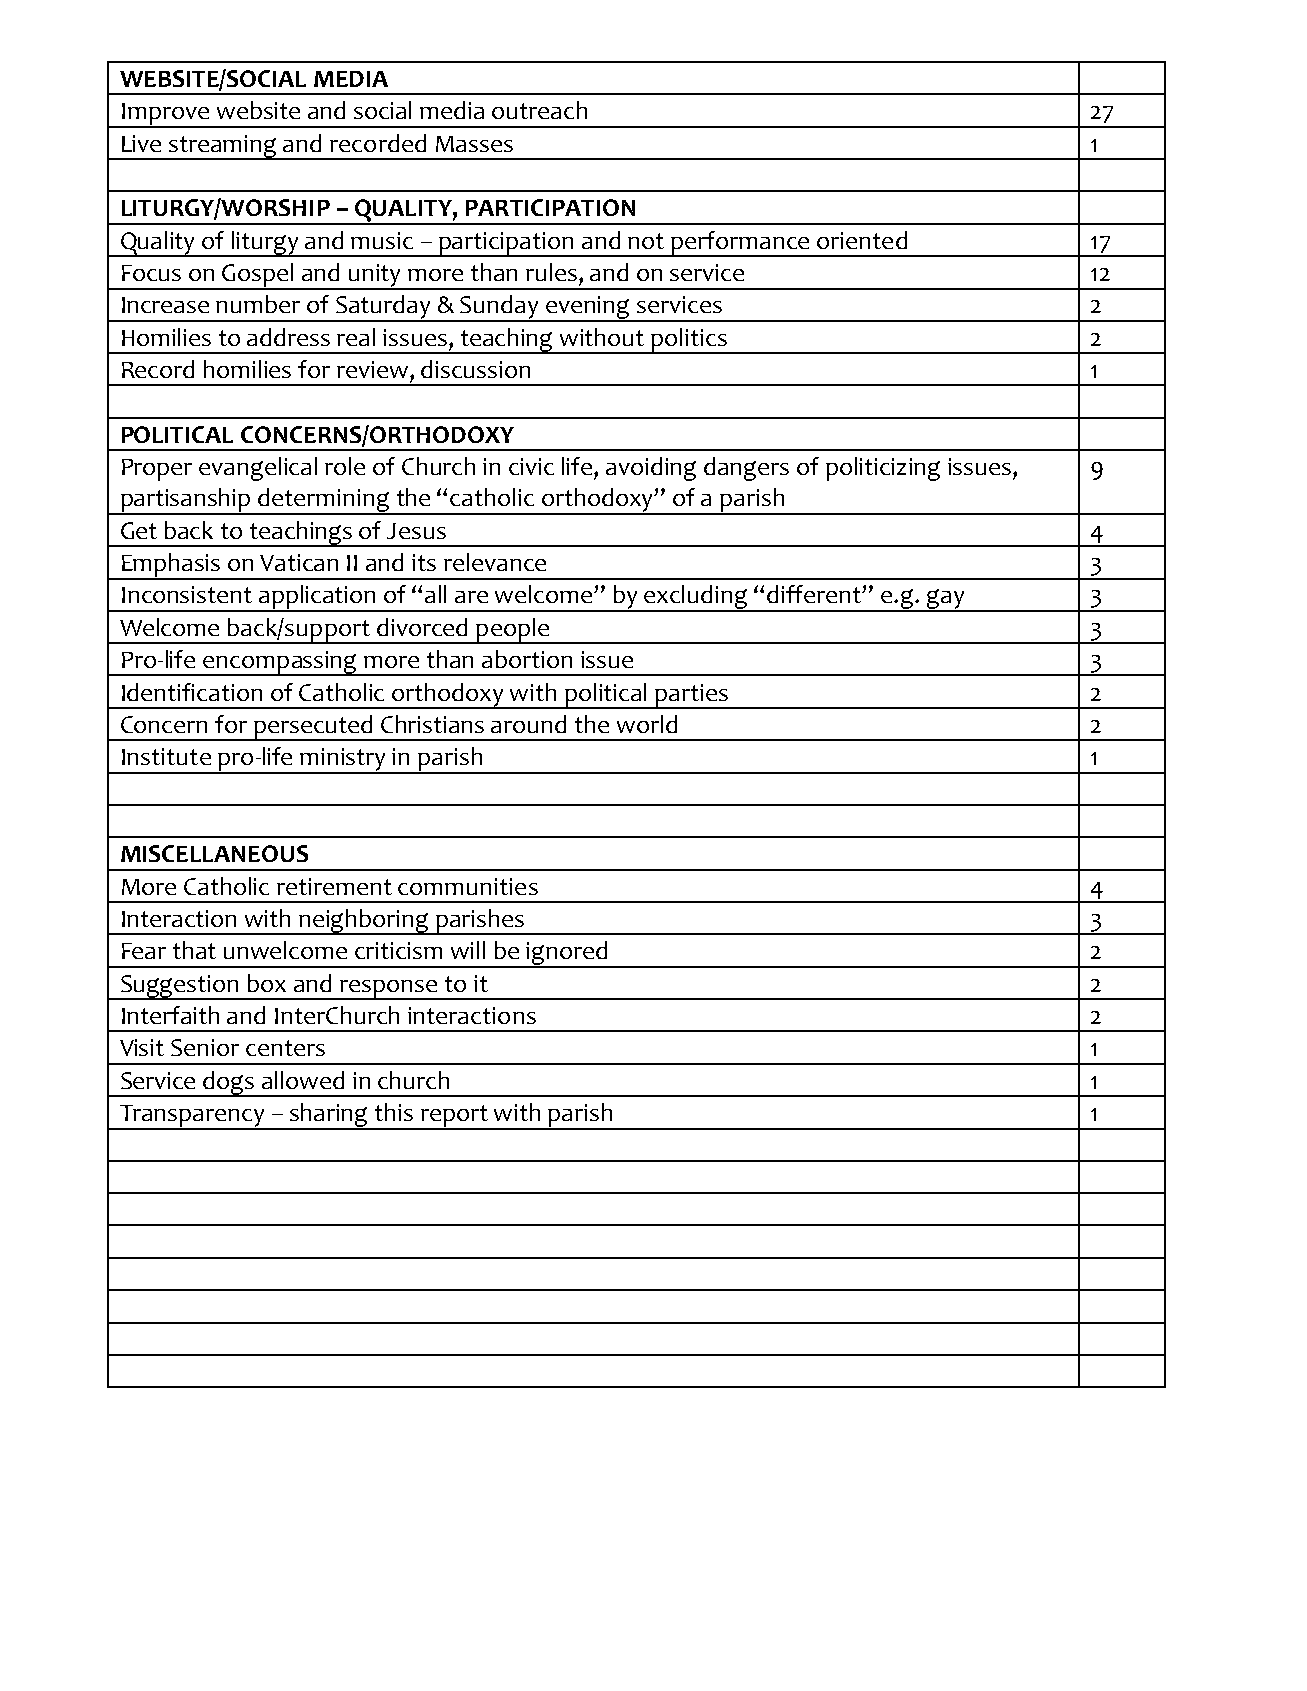 The width and height of the screenshot is (1307, 1691). What do you see at coordinates (689, 341) in the screenshot?
I see `politics` at bounding box center [689, 341].
